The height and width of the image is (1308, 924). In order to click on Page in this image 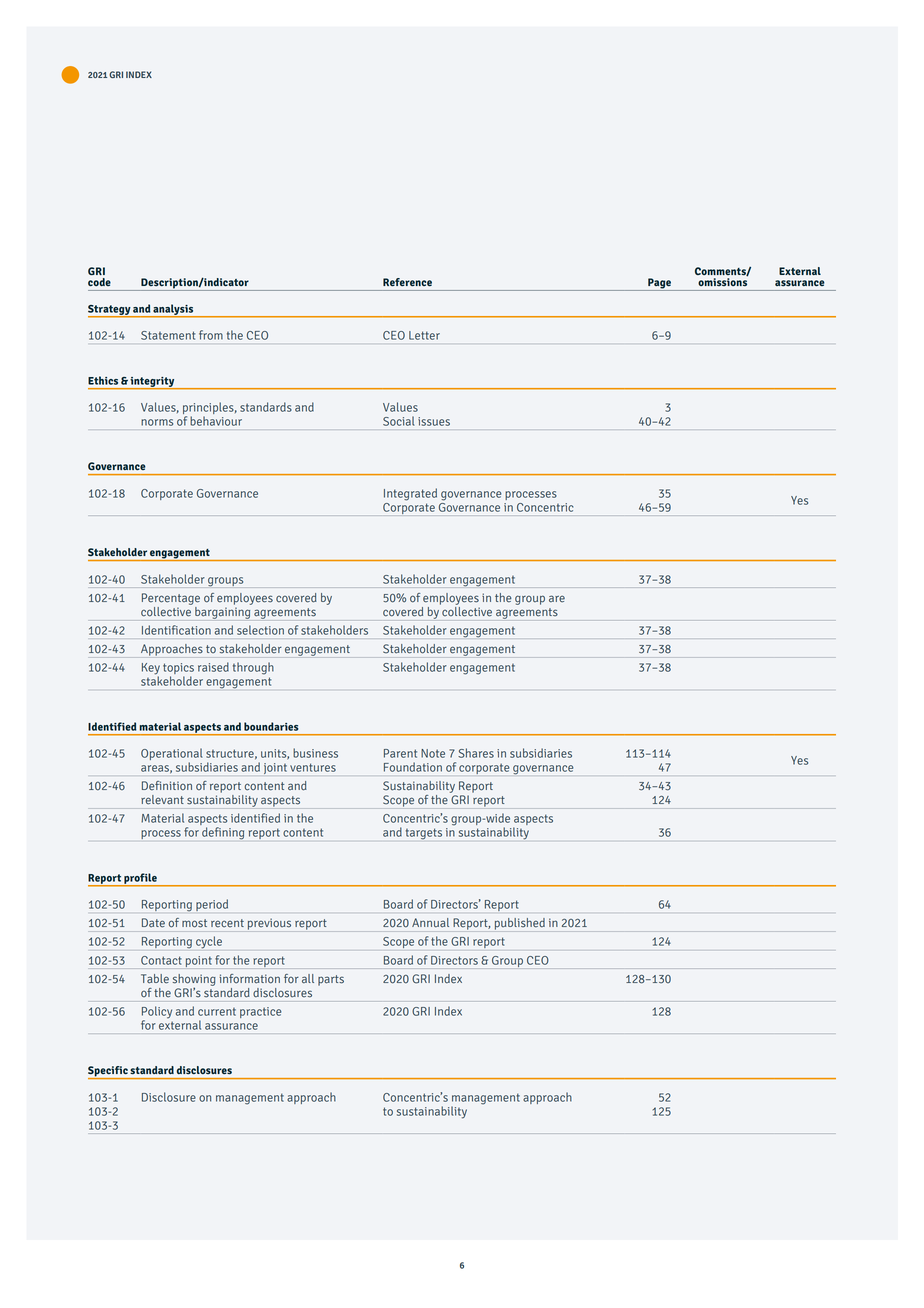, I will do `click(659, 284)`.
